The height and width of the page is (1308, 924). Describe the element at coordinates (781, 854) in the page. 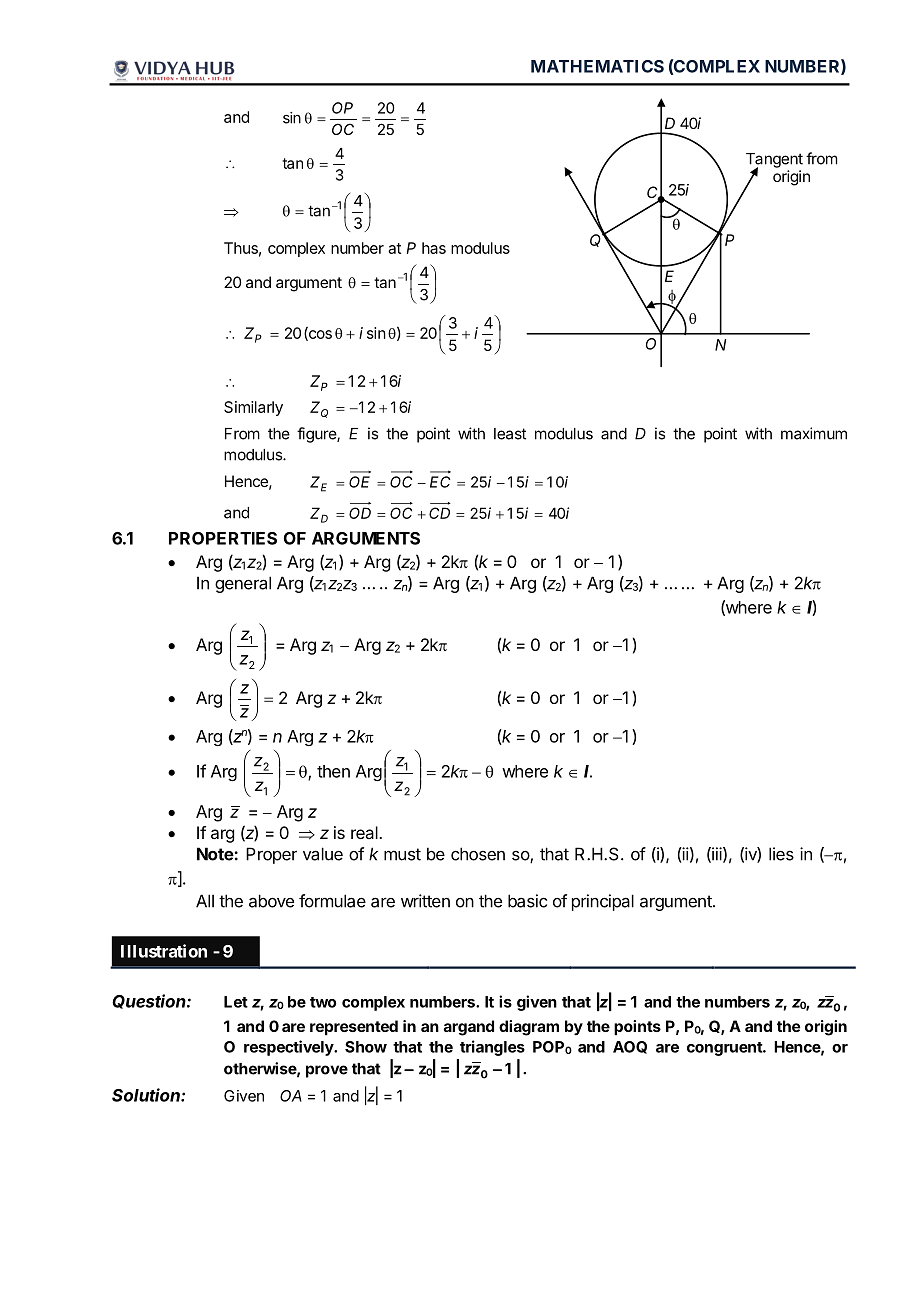

I see `lies` at that location.
